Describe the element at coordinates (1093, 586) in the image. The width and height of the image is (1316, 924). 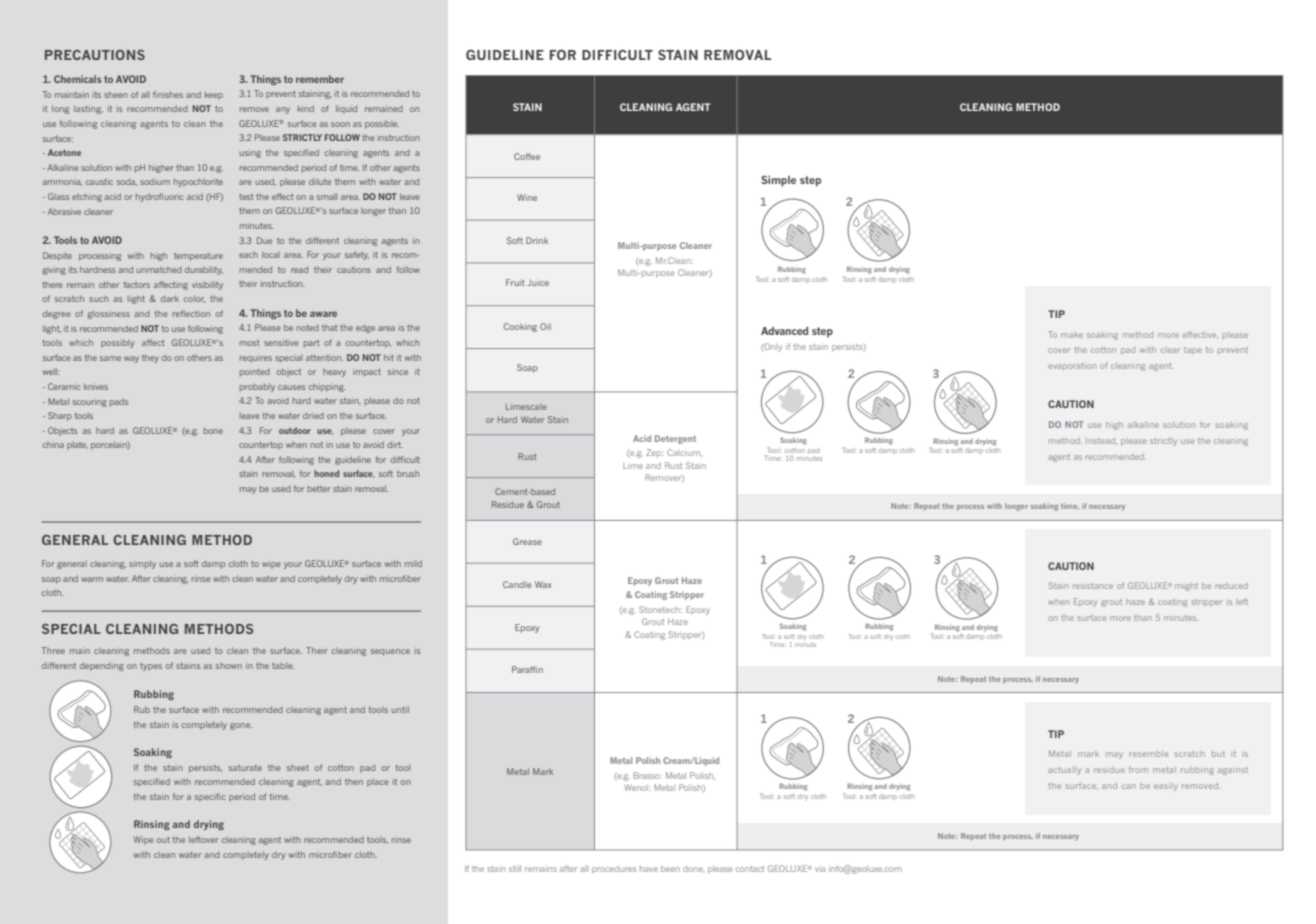
I see `resistance` at that location.
